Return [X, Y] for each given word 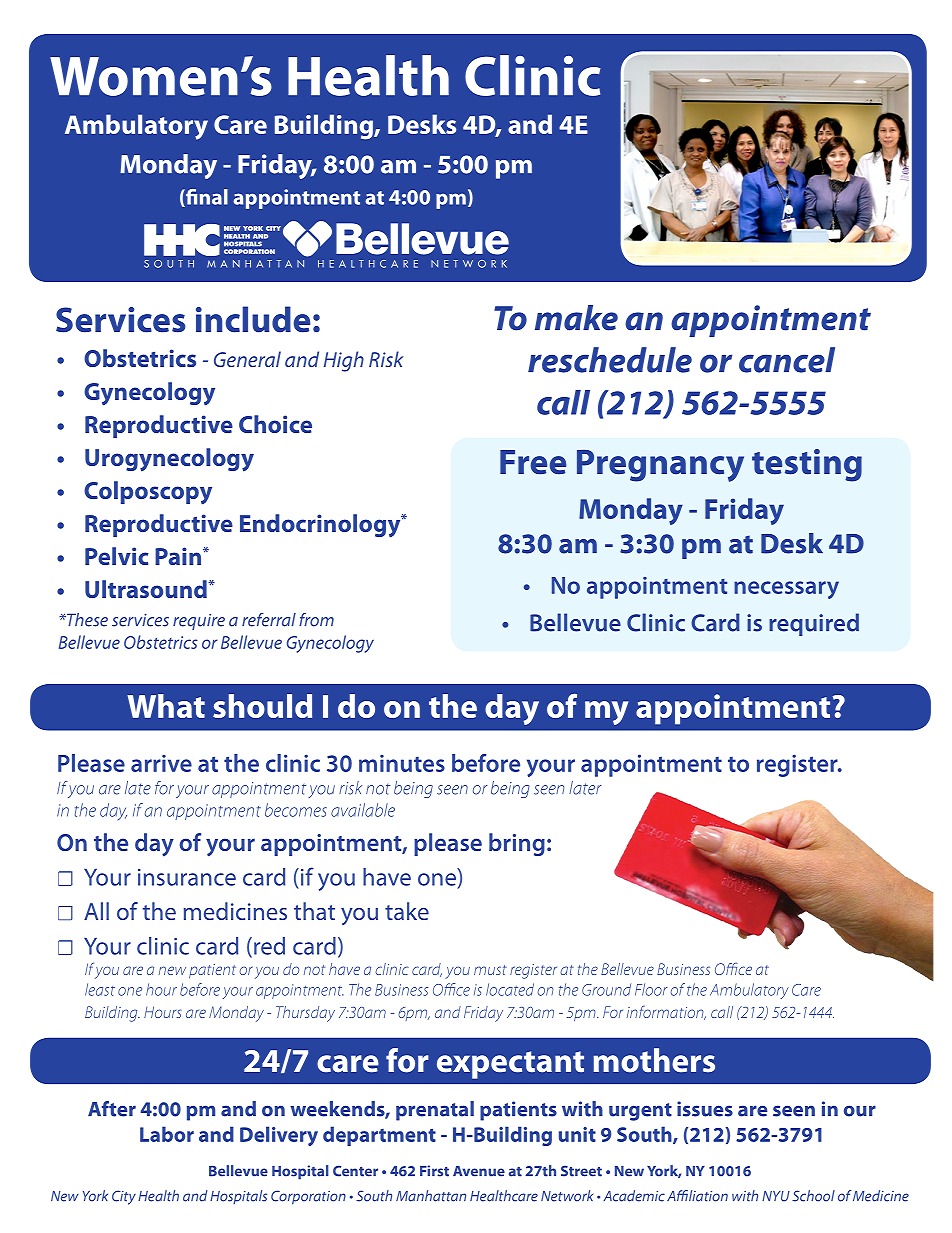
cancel [787, 360]
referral [269, 620]
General [247, 359]
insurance [187, 877]
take [407, 911]
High [344, 361]
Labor [167, 1134]
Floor [651, 989]
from [316, 620]
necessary [786, 590]
